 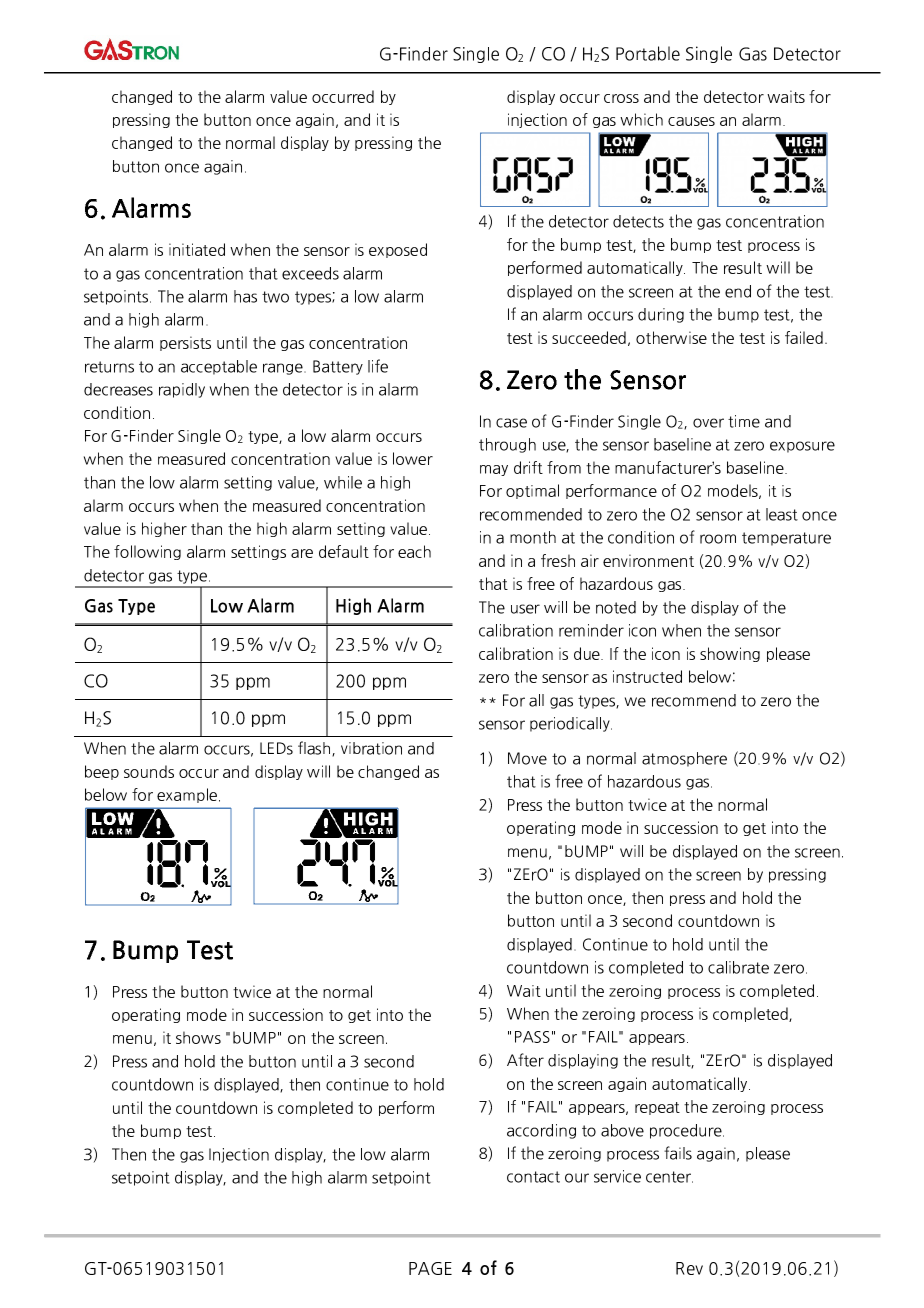 What do you see at coordinates (621, 98) in the screenshot?
I see `cross` at bounding box center [621, 98].
